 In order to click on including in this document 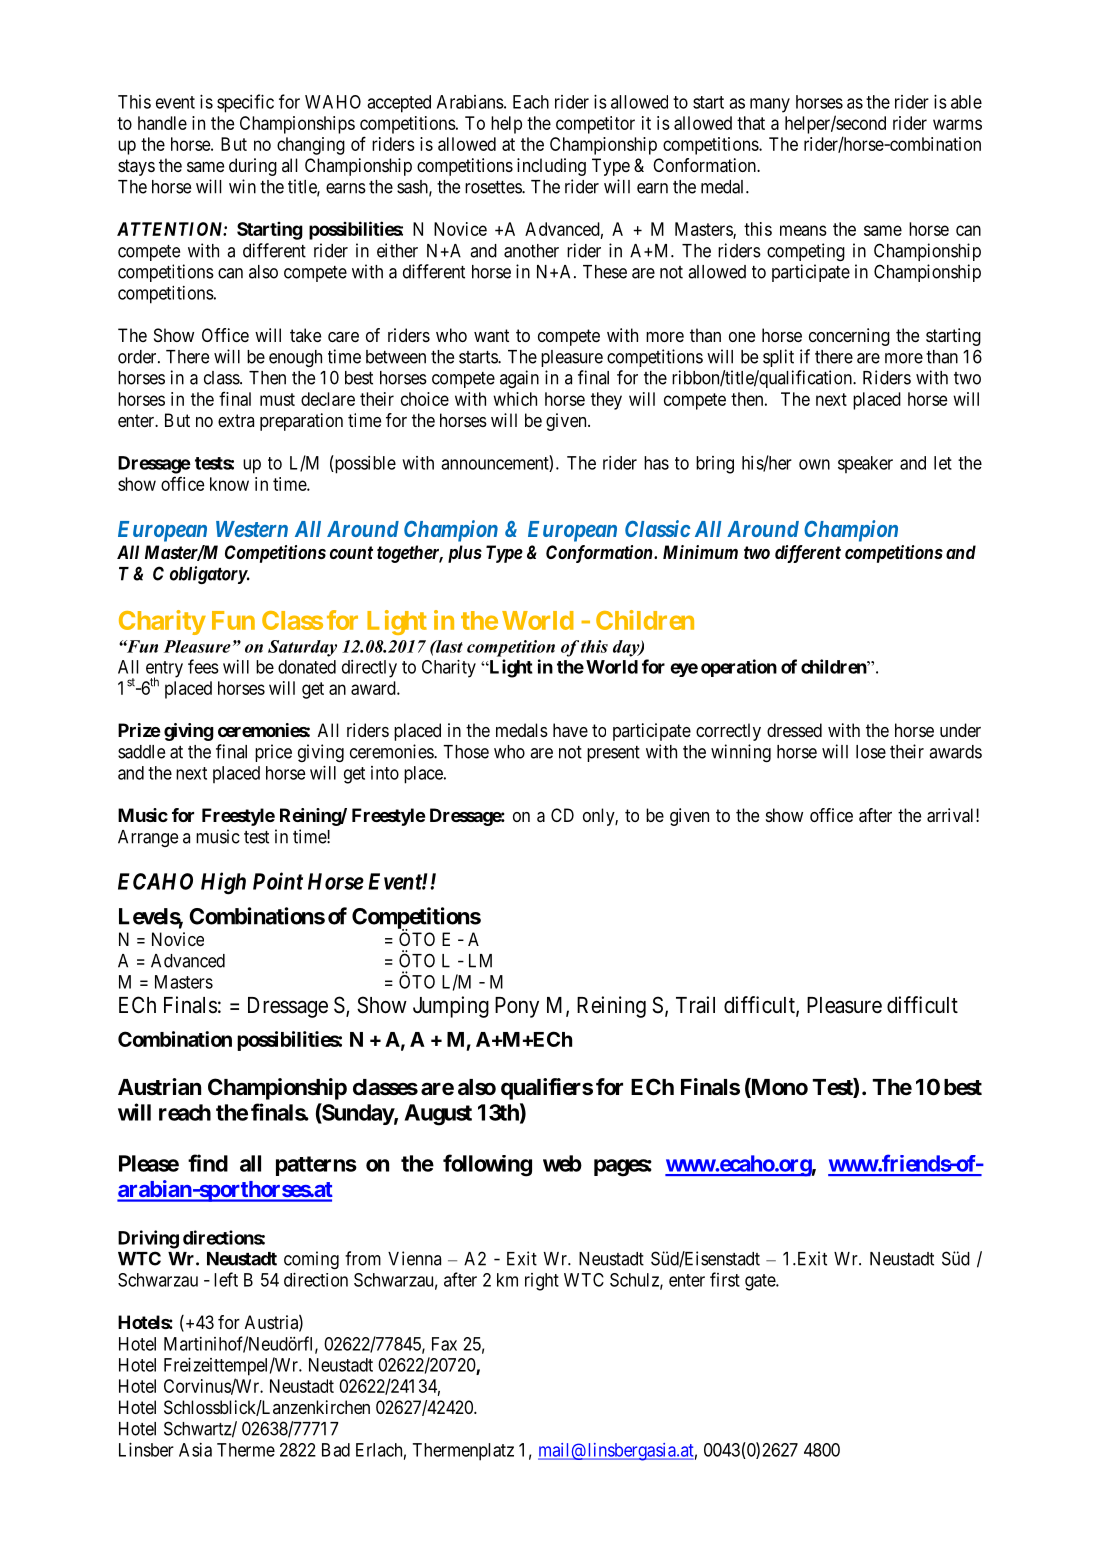, I will do `click(551, 167)`.
